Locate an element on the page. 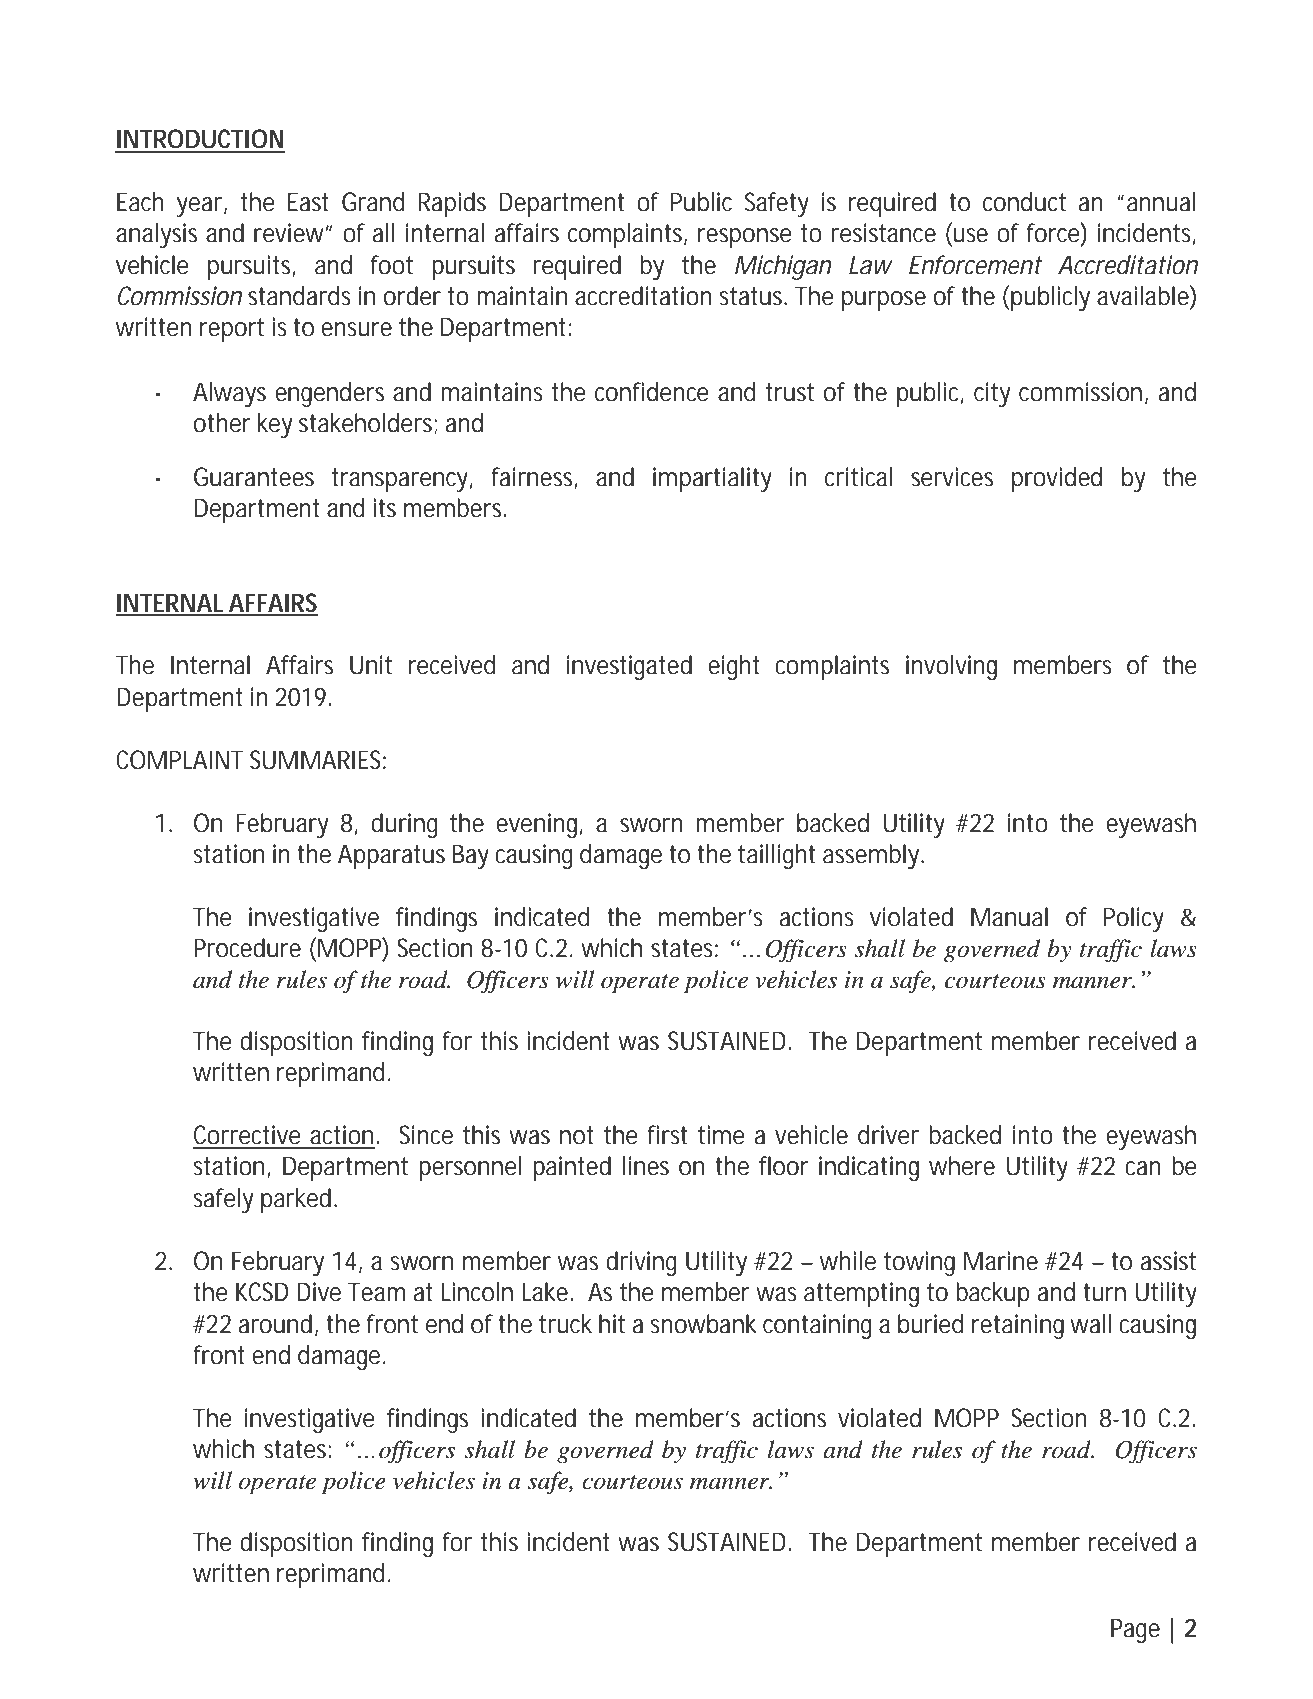 This page has height=1699, width=1313. conduct is located at coordinates (1024, 202).
